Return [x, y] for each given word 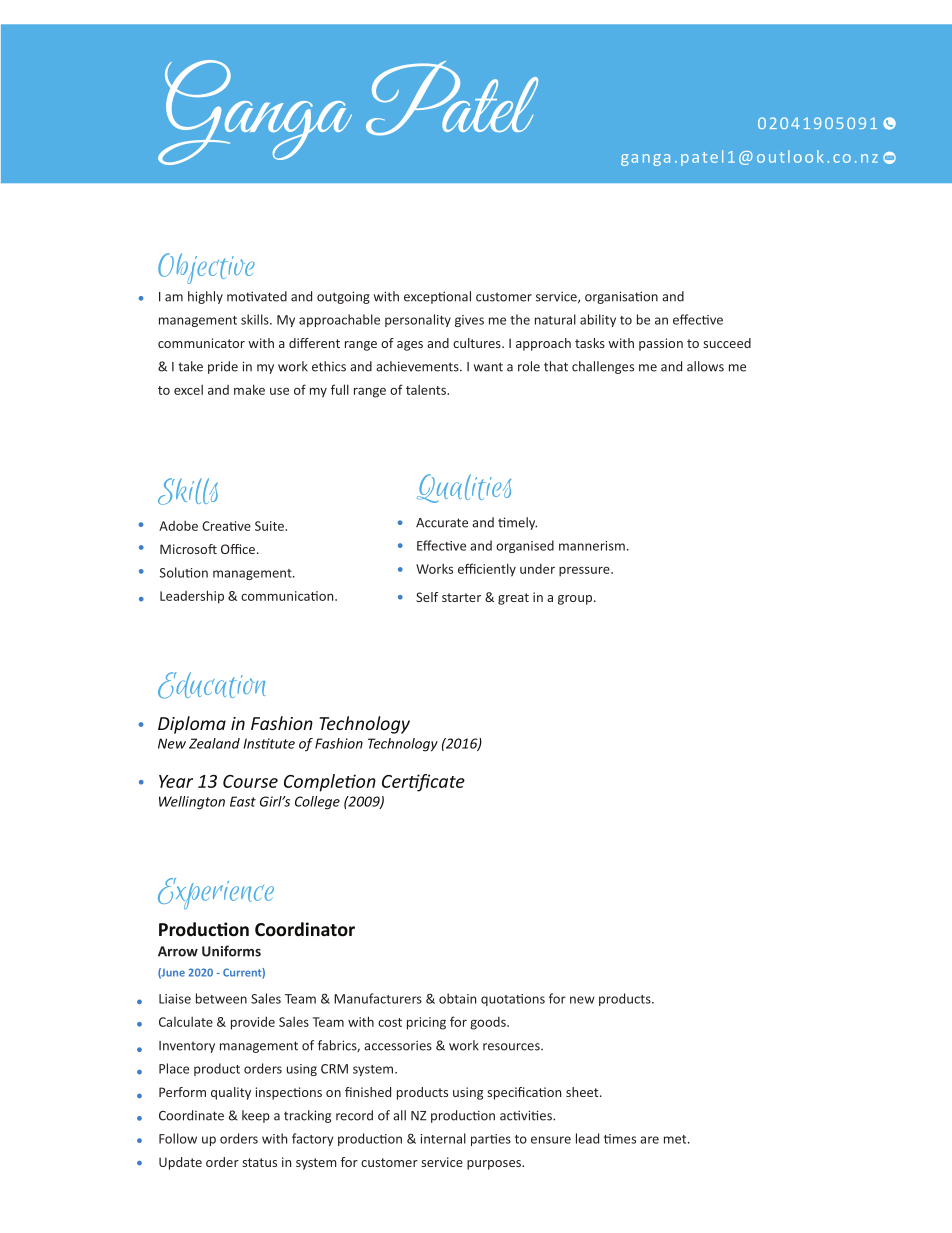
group [575, 600]
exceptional [437, 297]
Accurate [442, 523]
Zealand [214, 743]
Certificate [423, 783]
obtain [457, 998]
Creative [226, 526]
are [649, 1140]
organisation [621, 297]
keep [256, 1116]
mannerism [592, 546]
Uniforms [231, 951]
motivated [257, 296]
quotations [513, 1000]
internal [443, 1138]
